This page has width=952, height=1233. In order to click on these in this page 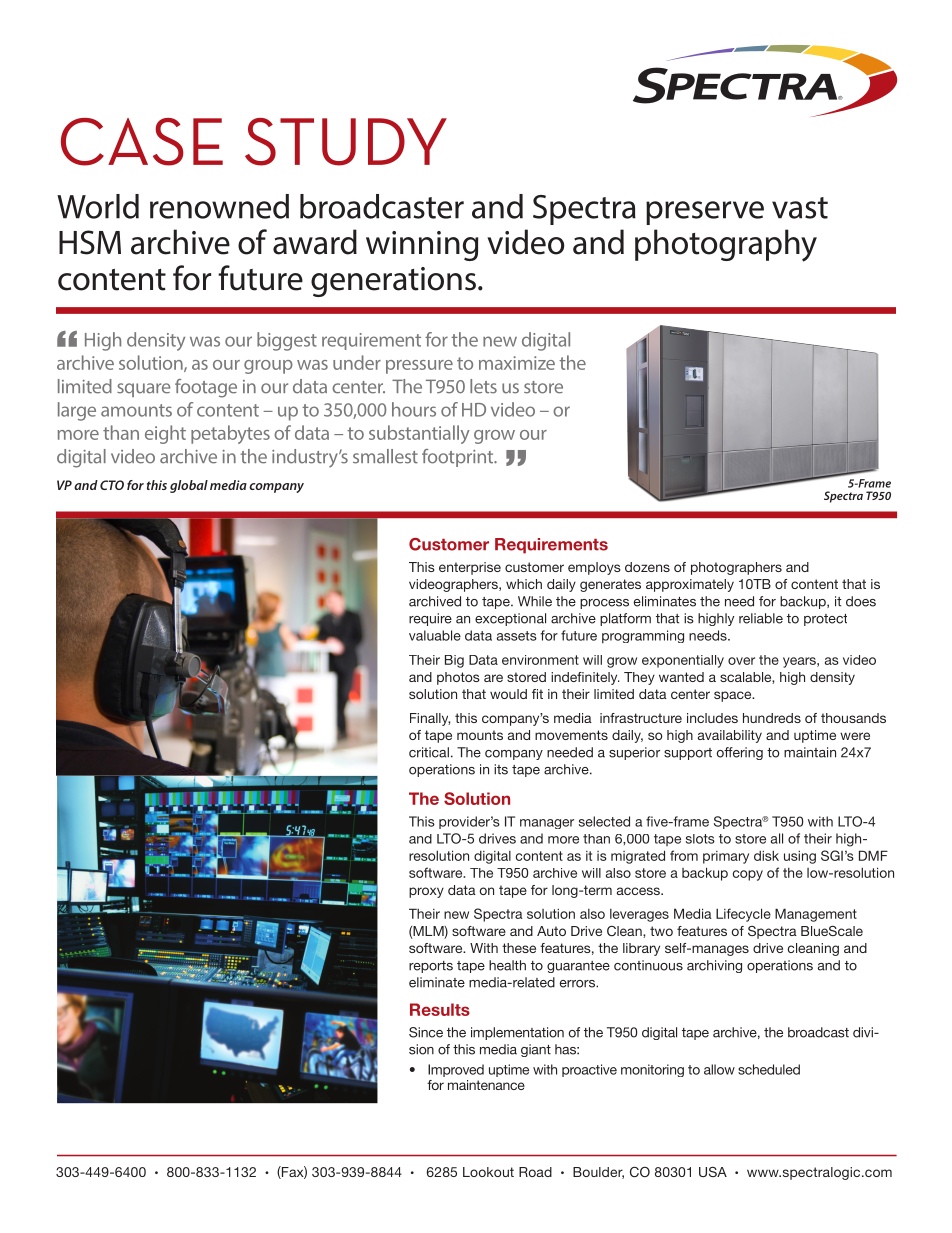, I will do `click(519, 948)`.
